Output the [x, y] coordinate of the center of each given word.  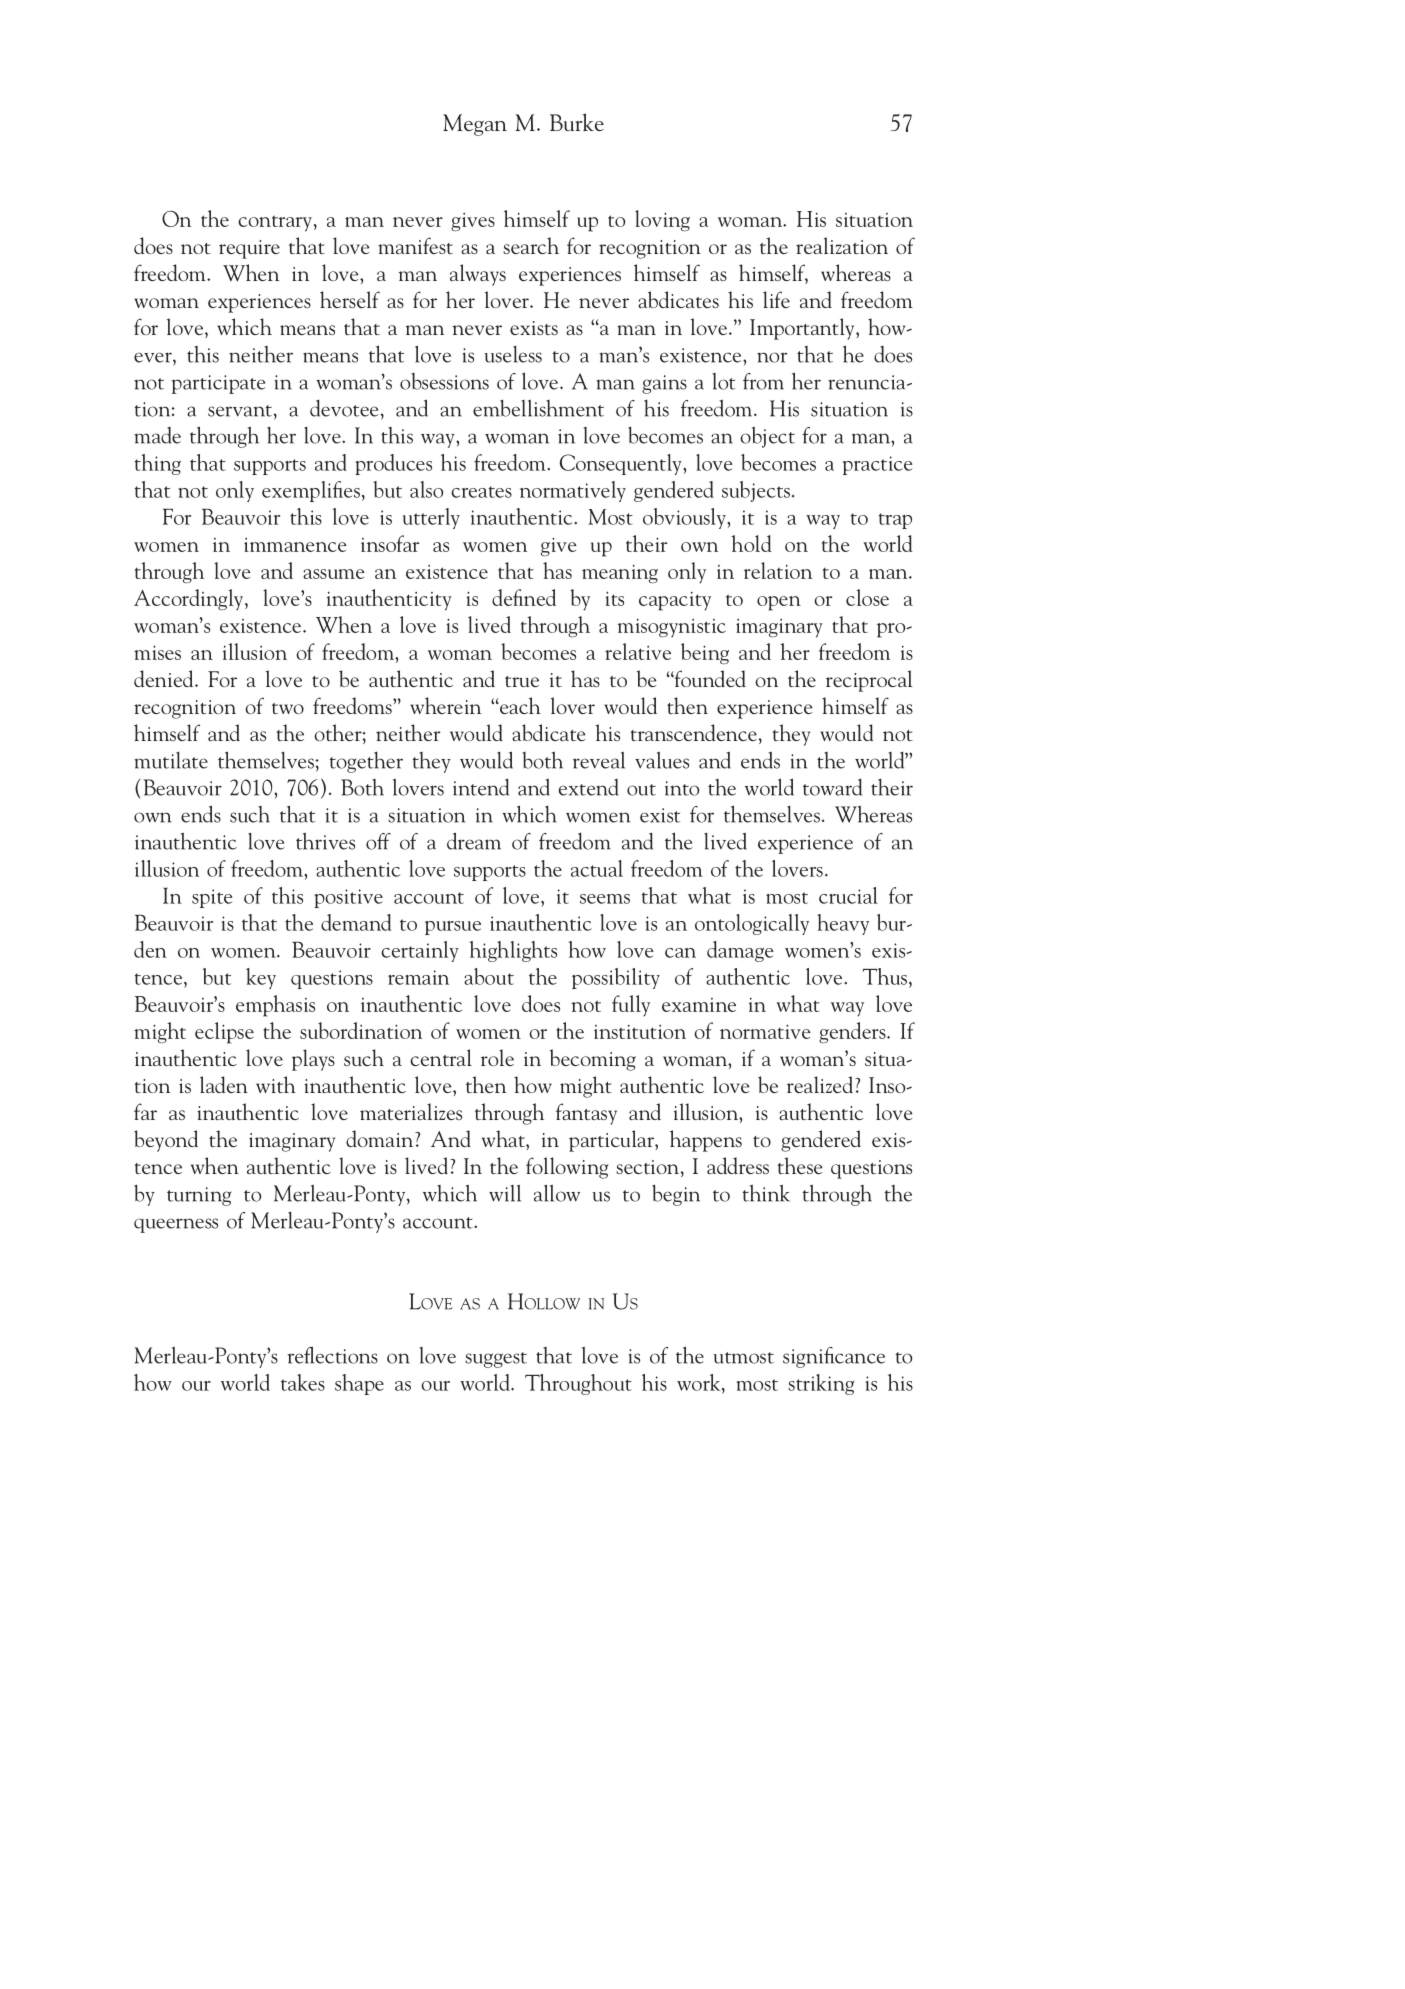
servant [240, 411]
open [779, 603]
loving [662, 221]
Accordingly [190, 599]
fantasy [586, 1114]
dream [474, 841]
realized [821, 1084]
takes [303, 1382]
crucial [848, 895]
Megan [475, 125]
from [763, 381]
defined [524, 597]
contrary [275, 223]
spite [212, 898]
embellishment [538, 408]
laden [224, 1084]
